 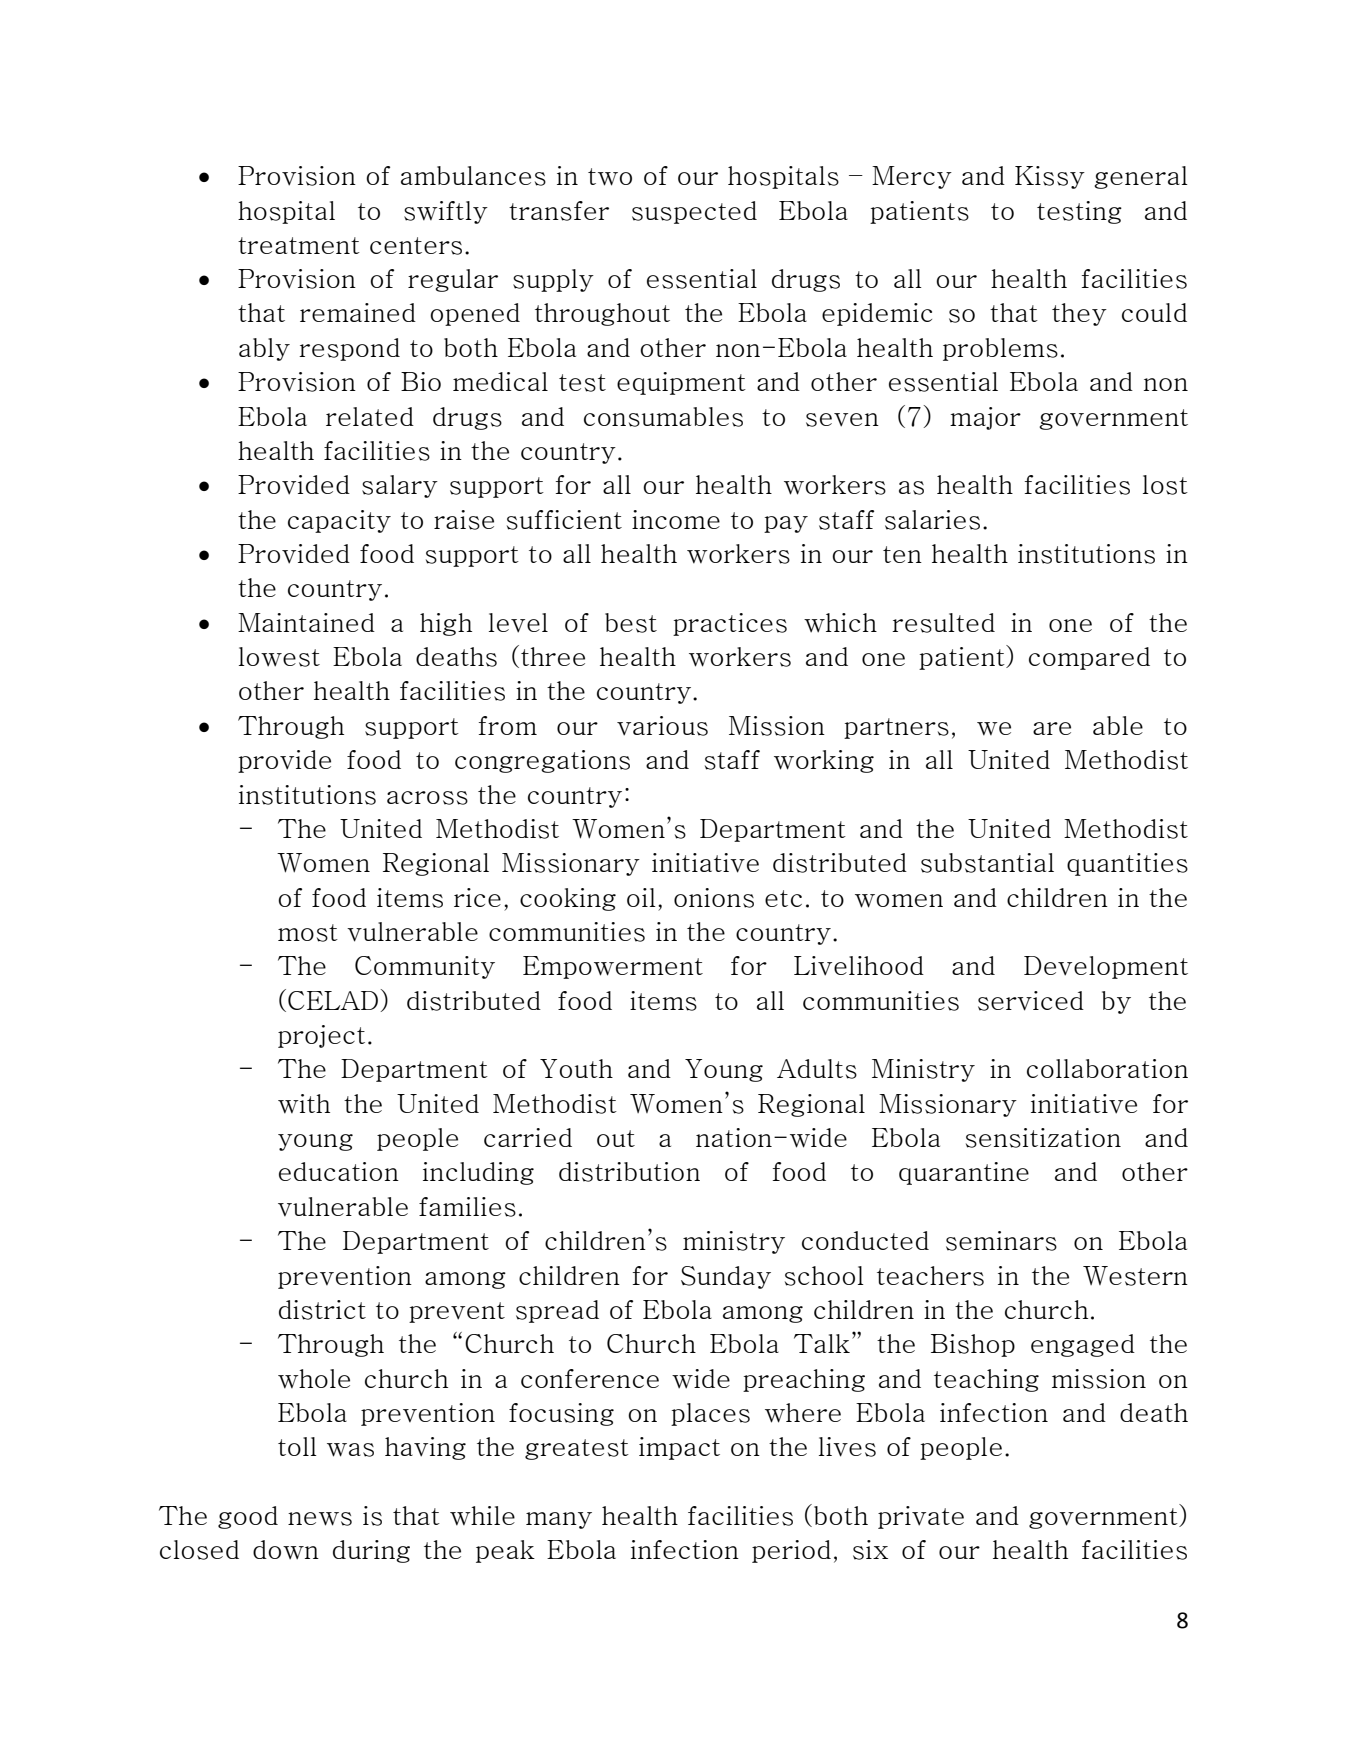 I want to click on news, so click(x=320, y=1519).
